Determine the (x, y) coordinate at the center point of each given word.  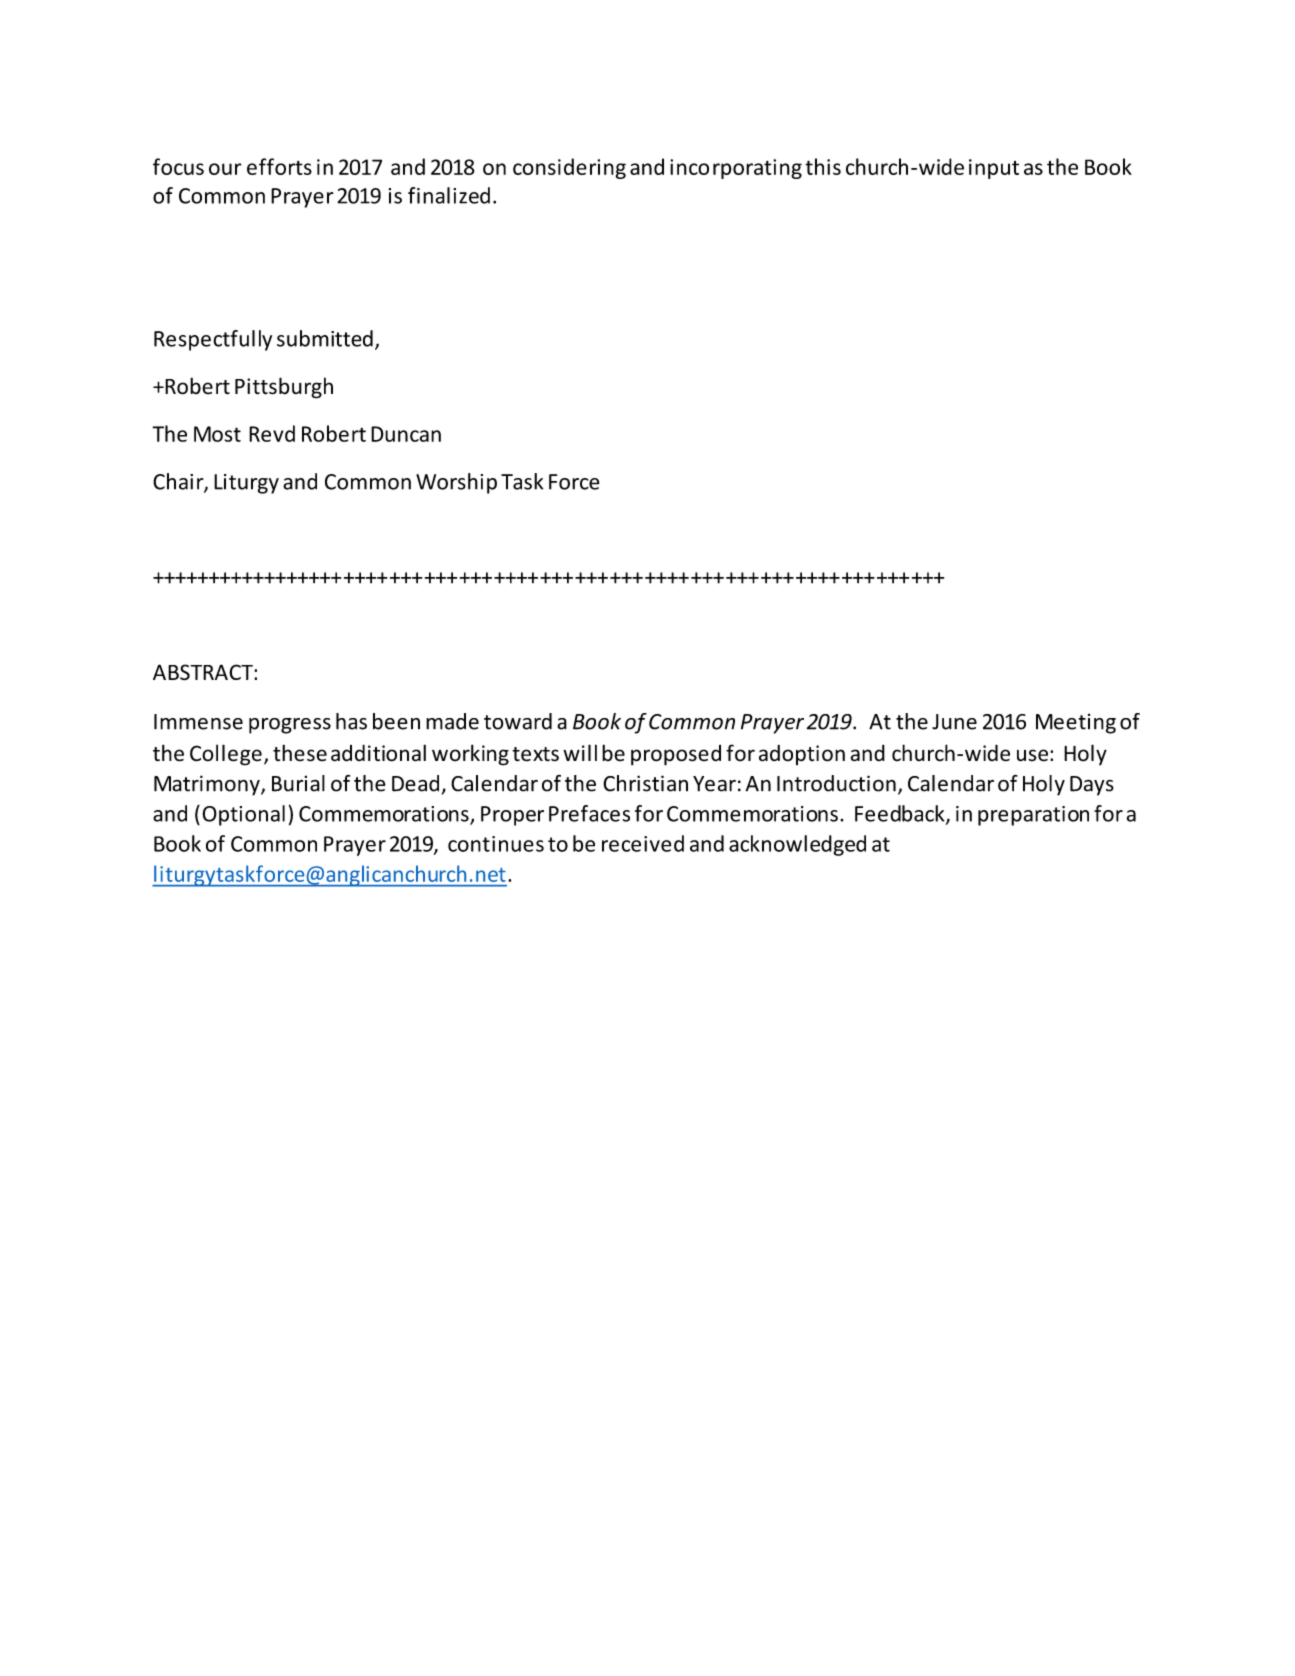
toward (518, 721)
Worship (456, 483)
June (954, 722)
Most (217, 434)
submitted (325, 338)
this (823, 166)
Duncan (406, 434)
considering (569, 168)
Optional (243, 815)
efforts (279, 166)
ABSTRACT (204, 672)
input (994, 169)
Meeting (1076, 724)
